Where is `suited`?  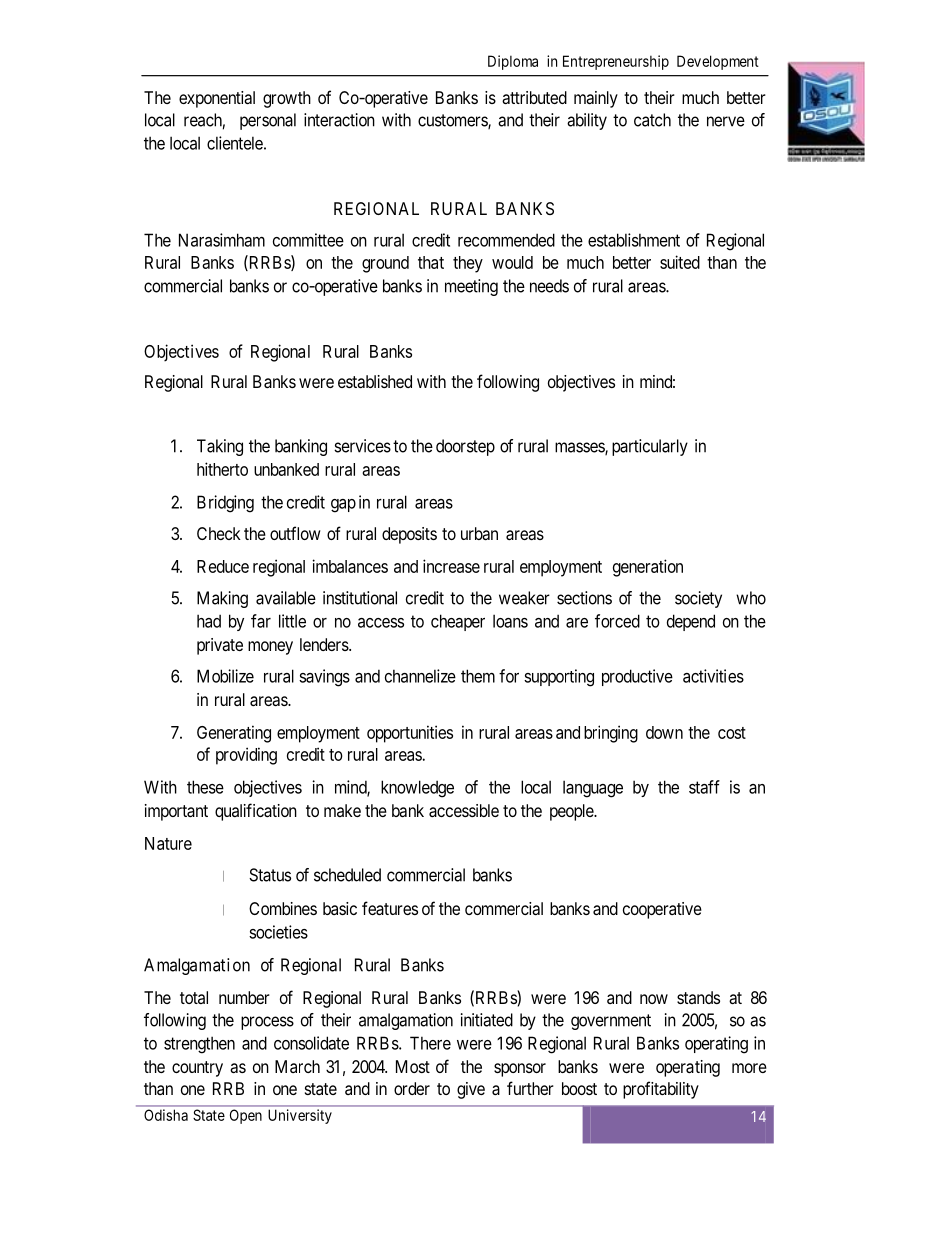
suited is located at coordinates (680, 262).
